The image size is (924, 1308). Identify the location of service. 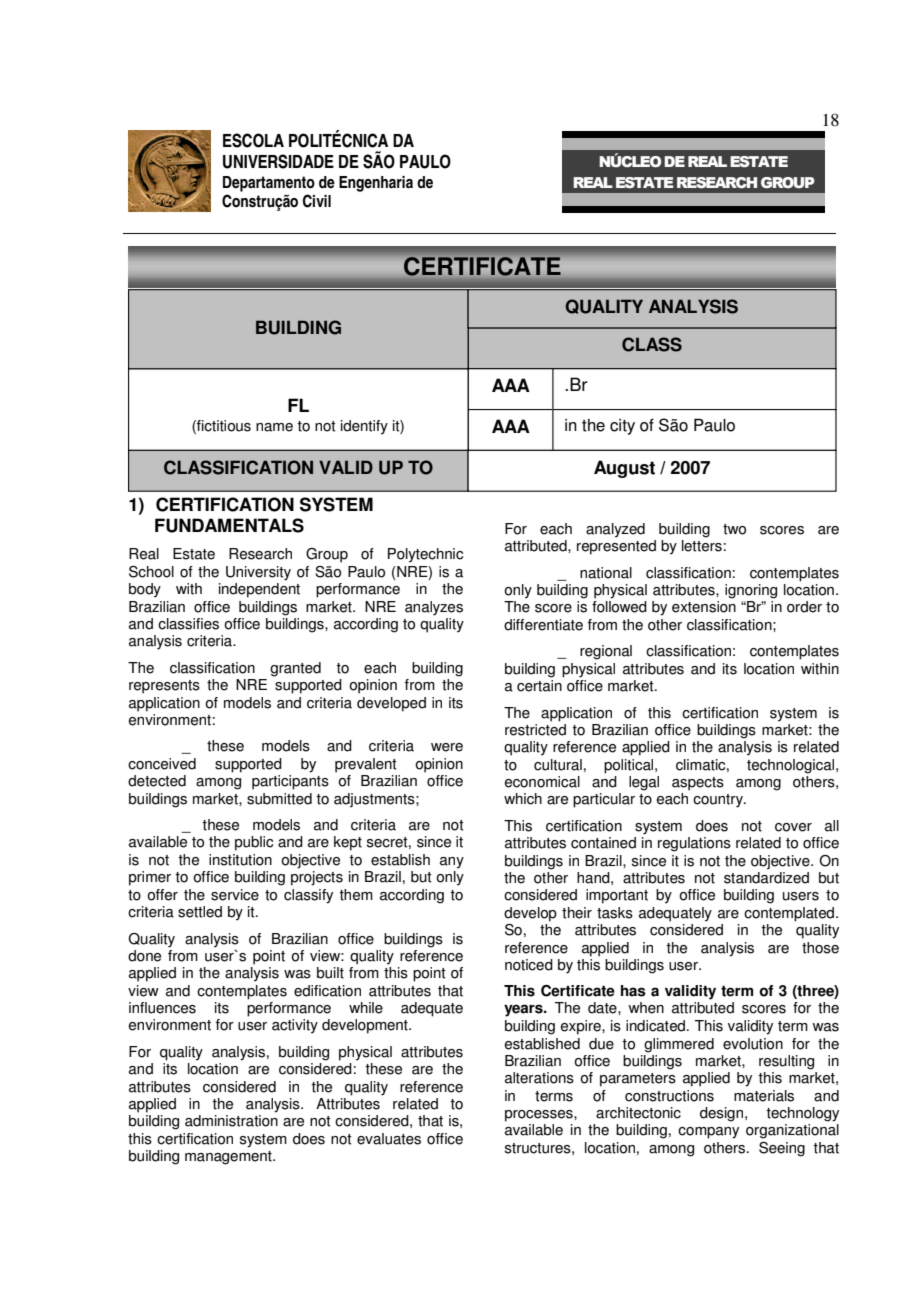
(235, 895).
